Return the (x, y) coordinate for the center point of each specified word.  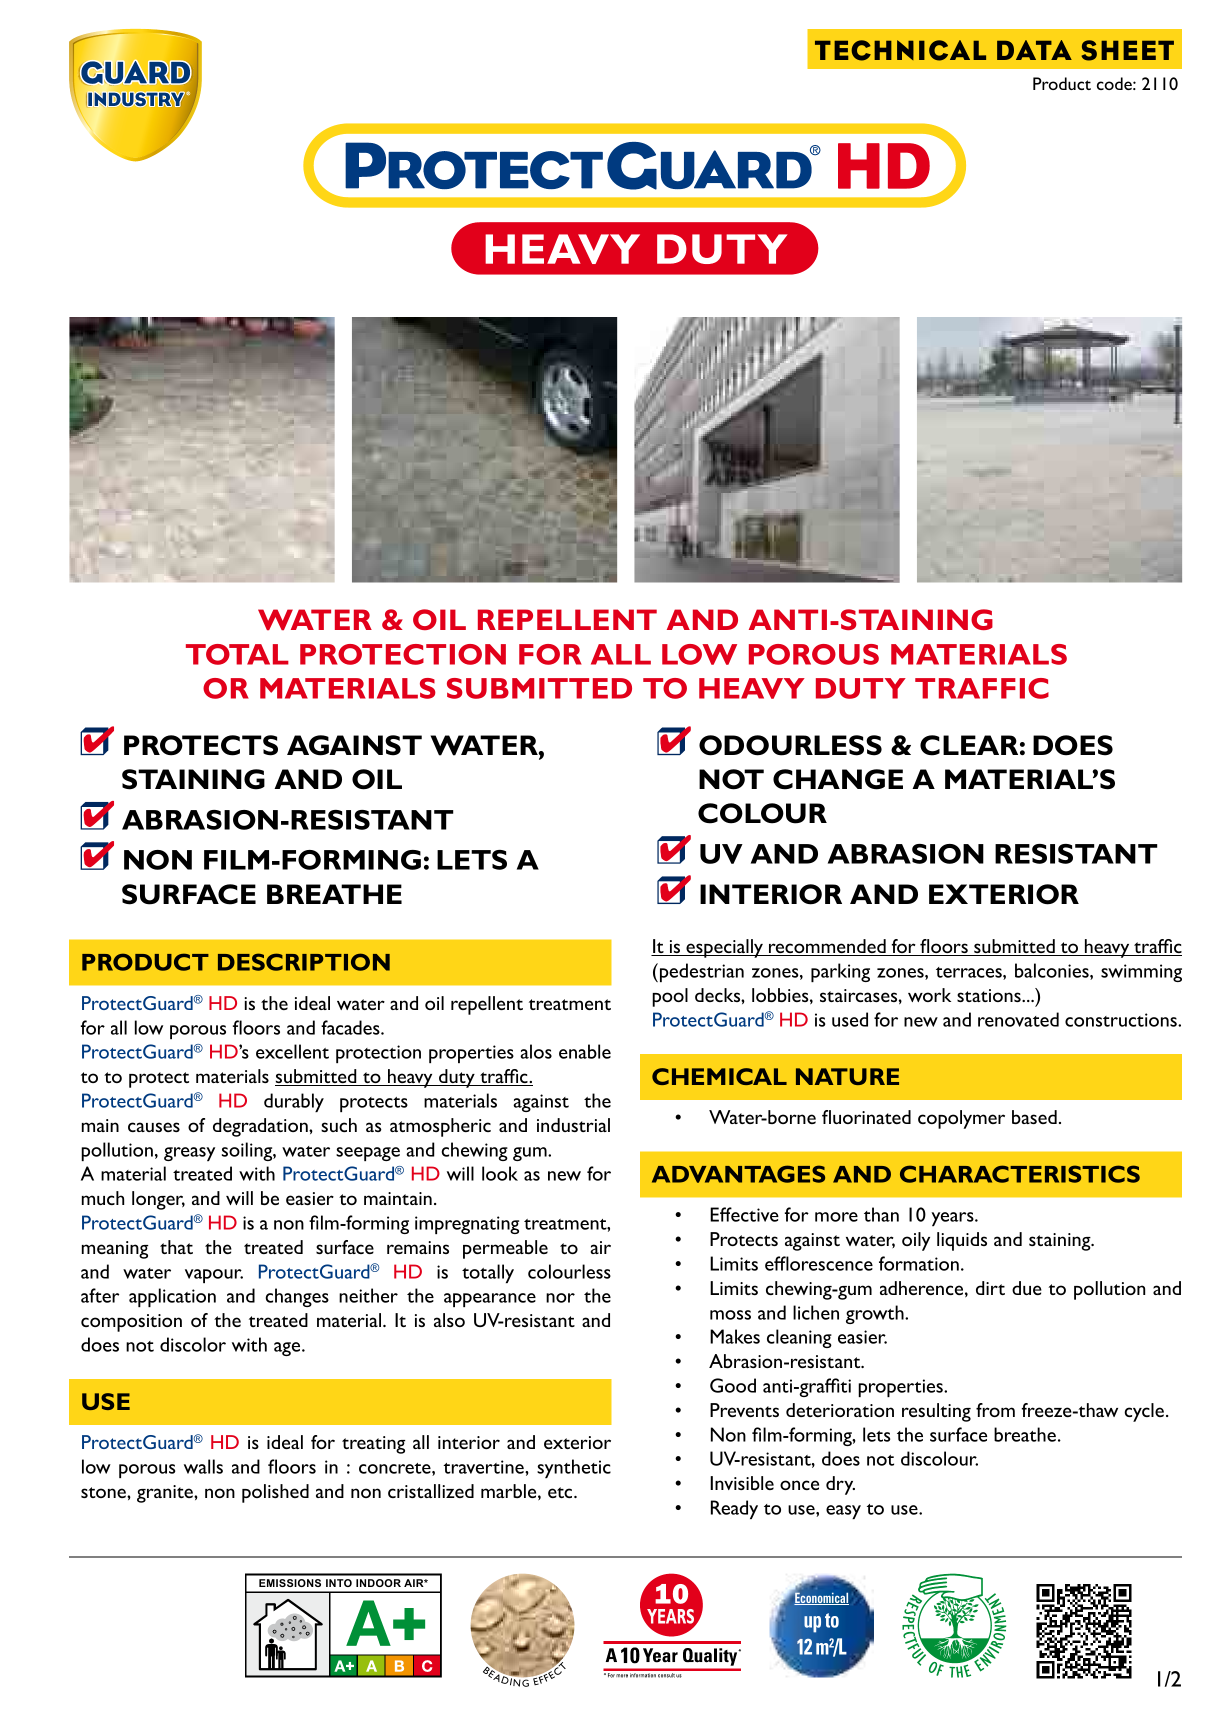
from (995, 1410)
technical (900, 50)
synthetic (574, 1468)
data (1034, 50)
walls (203, 1466)
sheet (1127, 50)
